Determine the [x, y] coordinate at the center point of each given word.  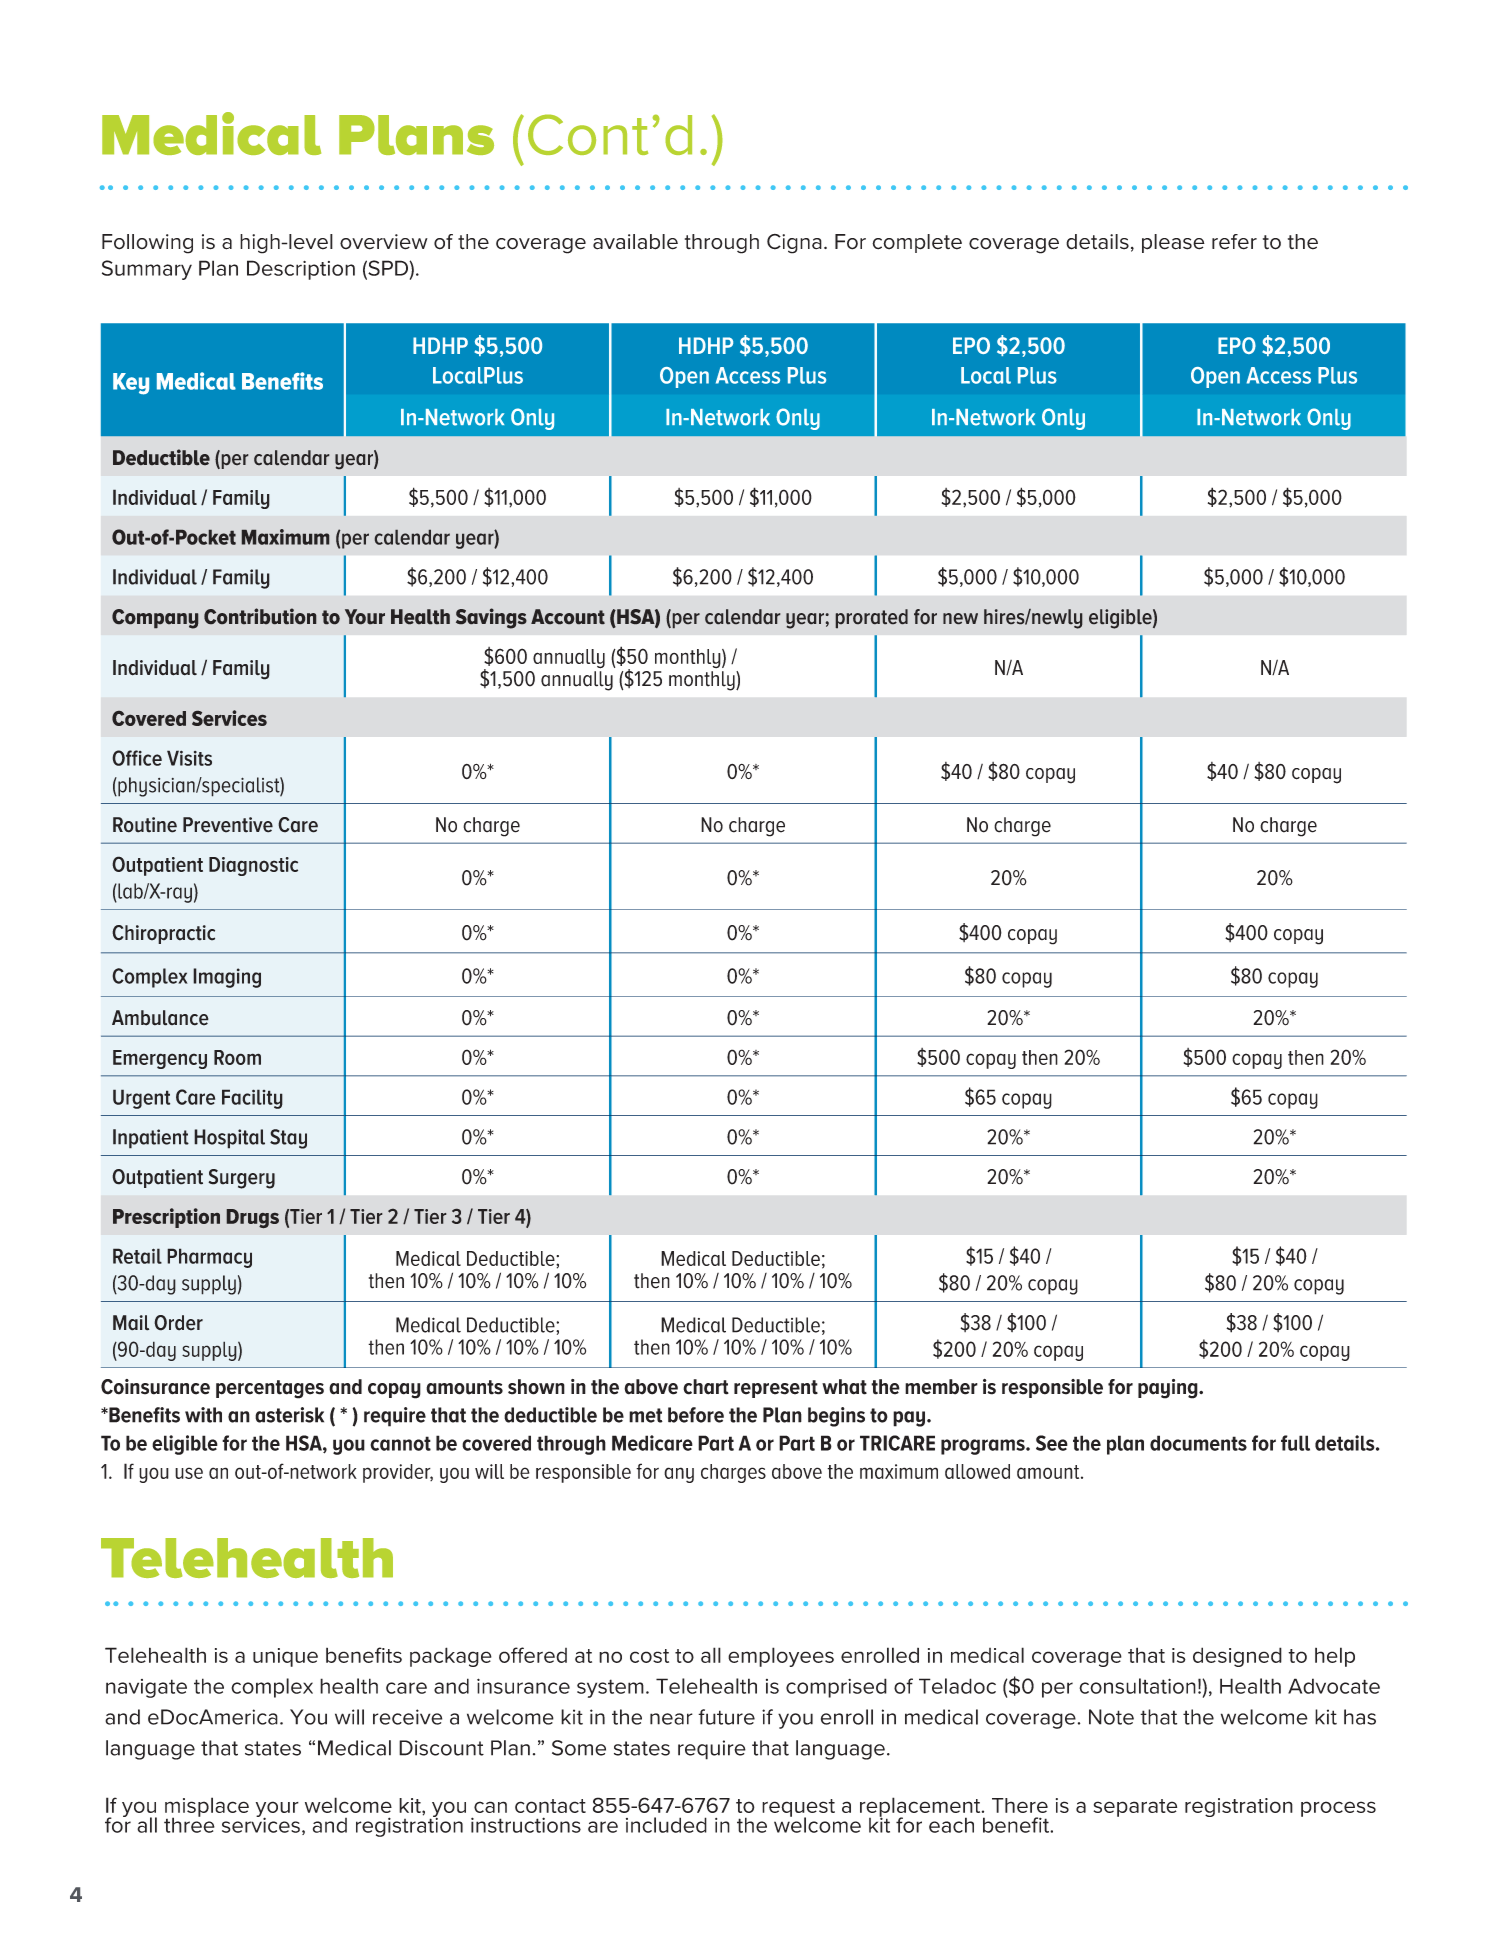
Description [301, 270]
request [798, 1809]
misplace [207, 1808]
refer [1234, 242]
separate [1135, 1808]
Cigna [794, 244]
